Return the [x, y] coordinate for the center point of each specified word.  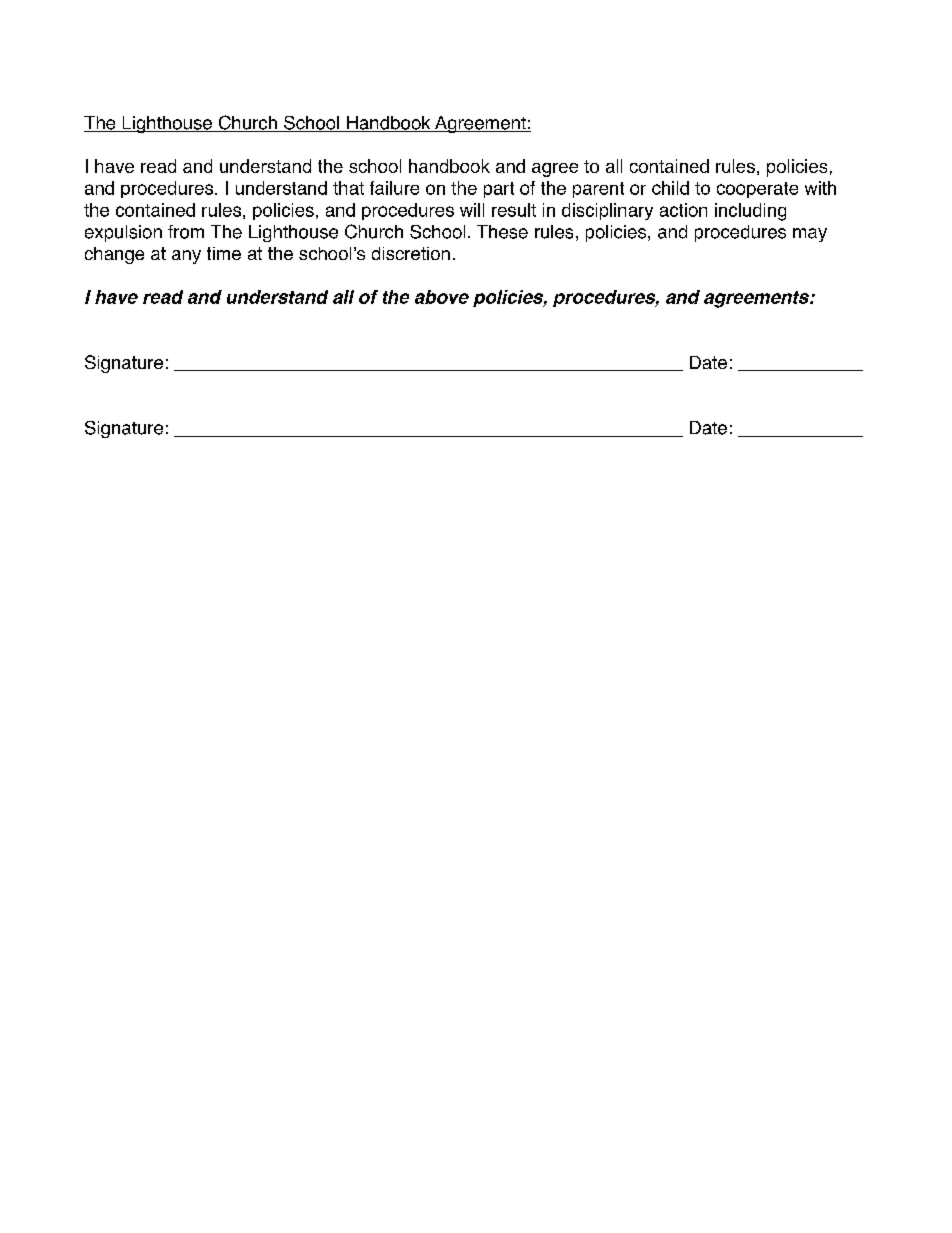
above [442, 297]
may [810, 235]
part [499, 190]
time [224, 253]
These [502, 232]
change [114, 255]
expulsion [123, 233]
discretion [411, 253]
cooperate [757, 190]
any [186, 257]
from [186, 232]
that [348, 188]
